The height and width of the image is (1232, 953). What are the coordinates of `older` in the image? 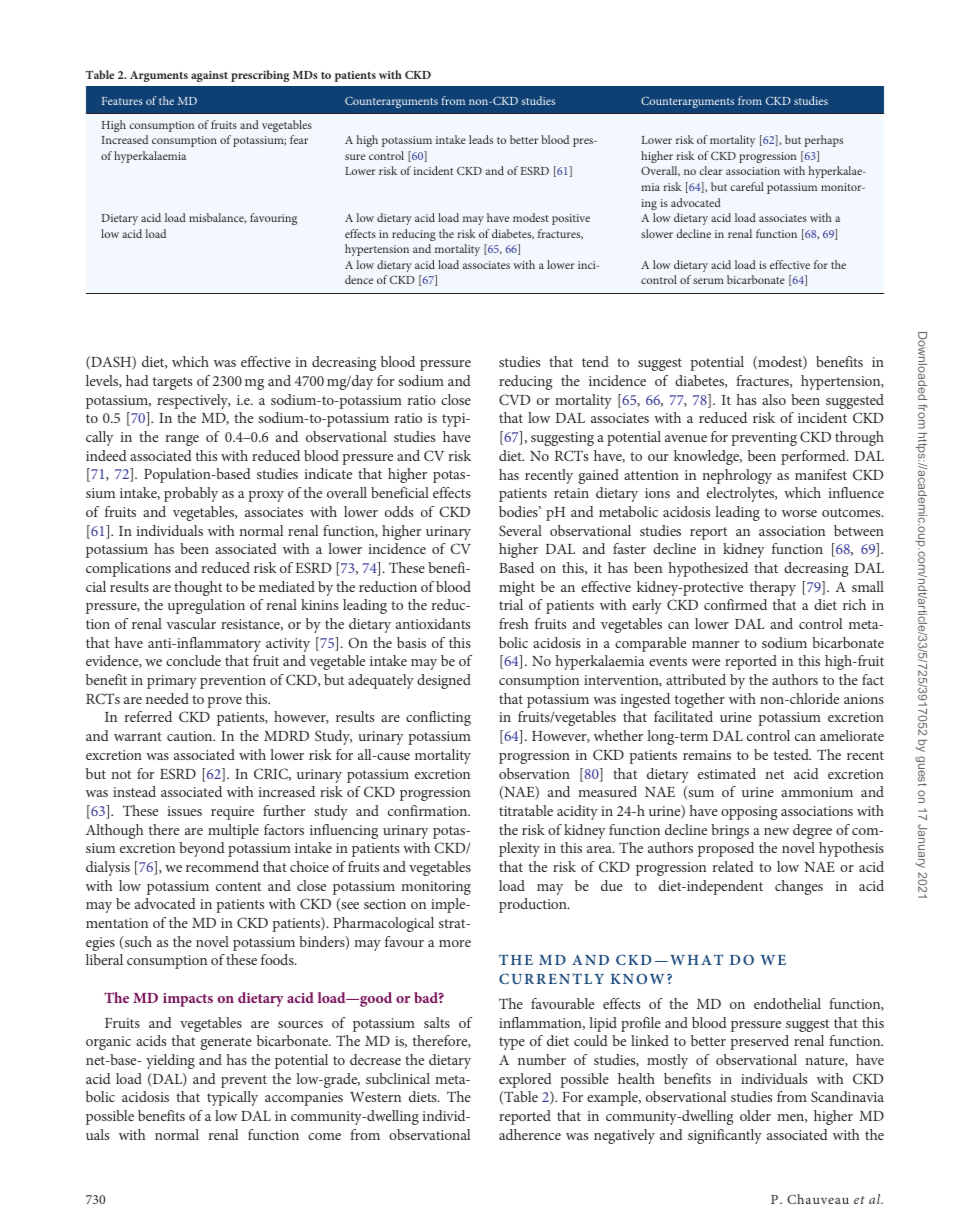 It's located at (755, 1115).
